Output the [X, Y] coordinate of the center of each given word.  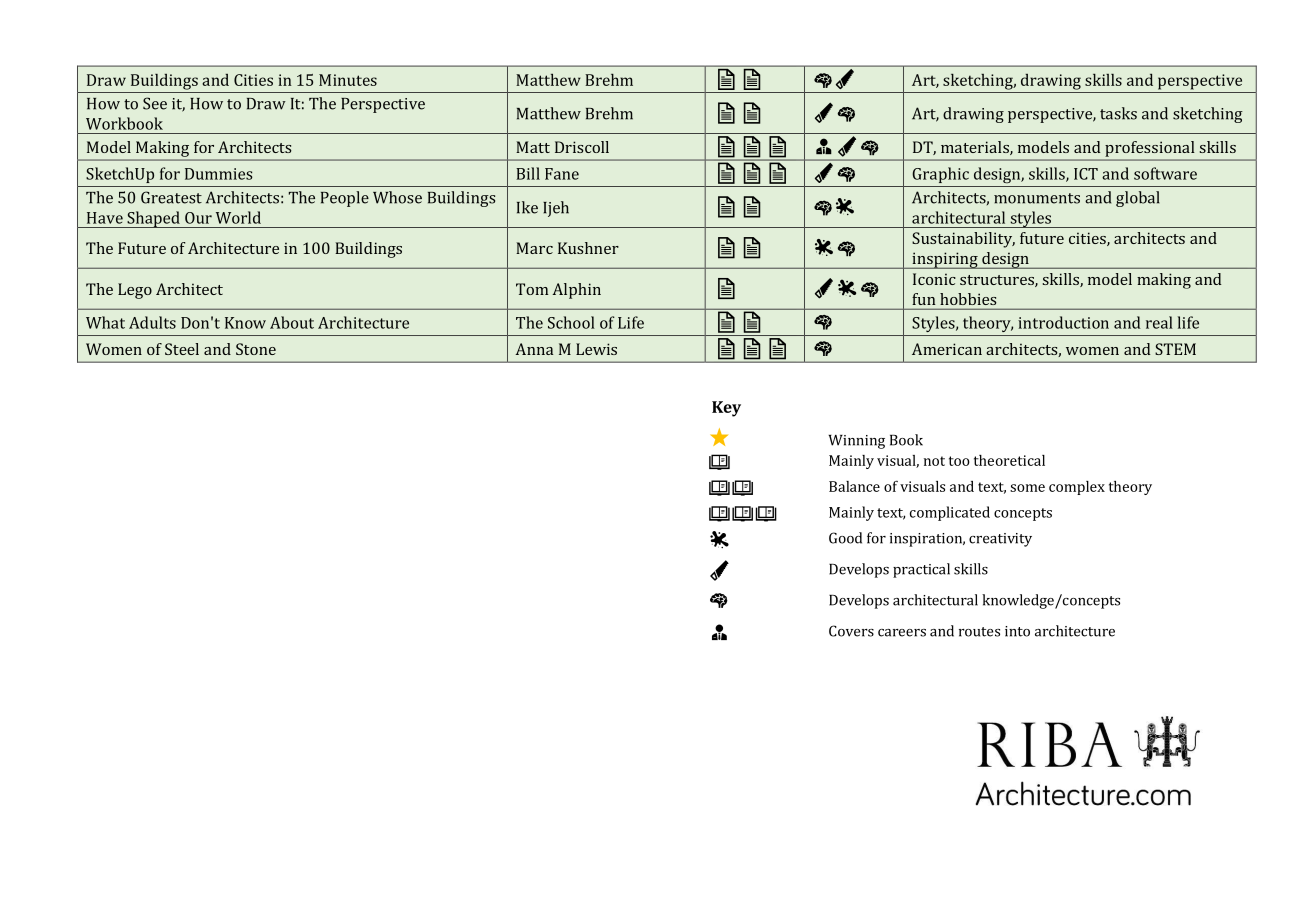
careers [902, 633]
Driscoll [582, 147]
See [155, 103]
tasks [1118, 113]
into [1017, 631]
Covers [851, 631]
